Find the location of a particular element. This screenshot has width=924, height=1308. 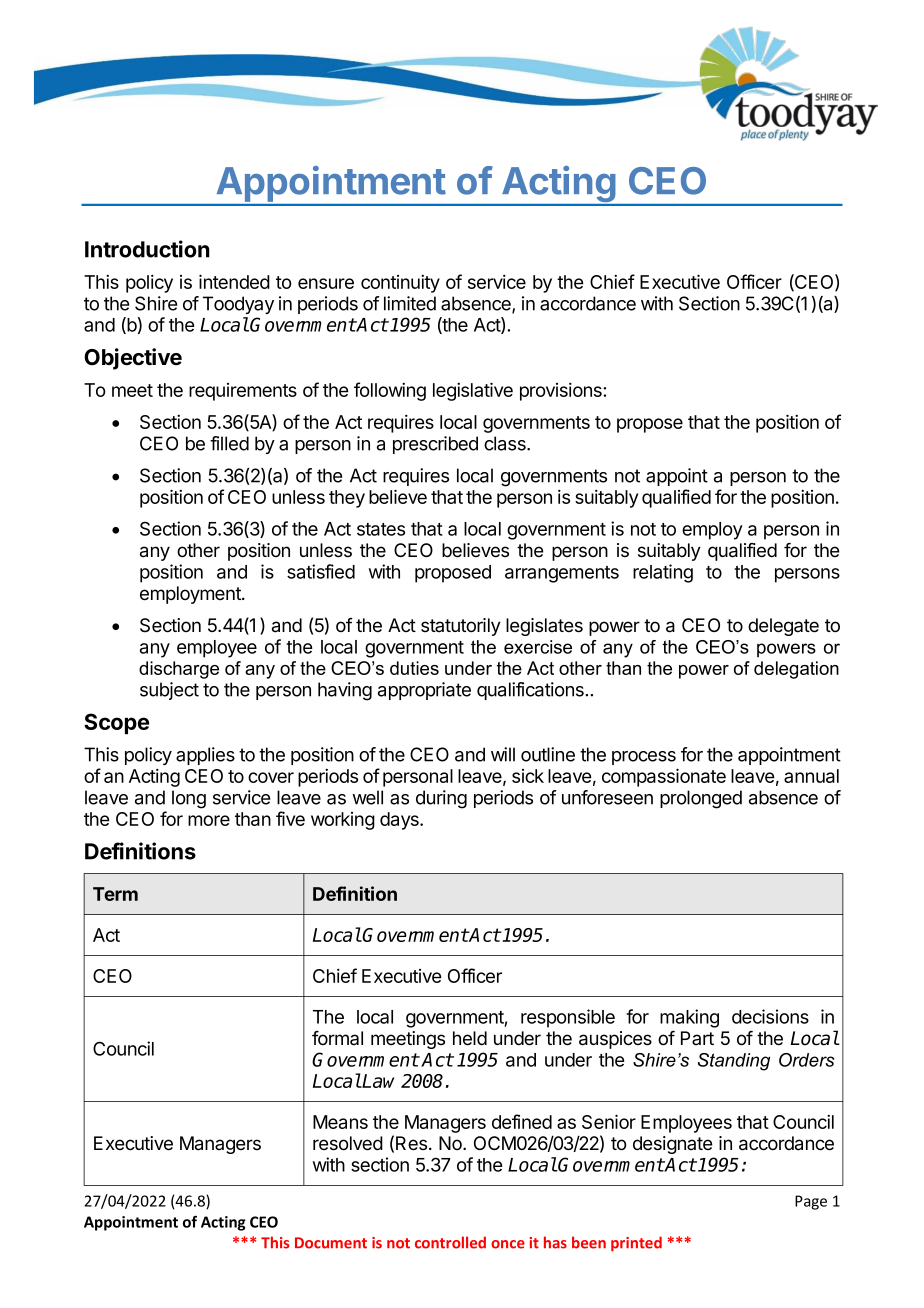

will is located at coordinates (503, 754).
